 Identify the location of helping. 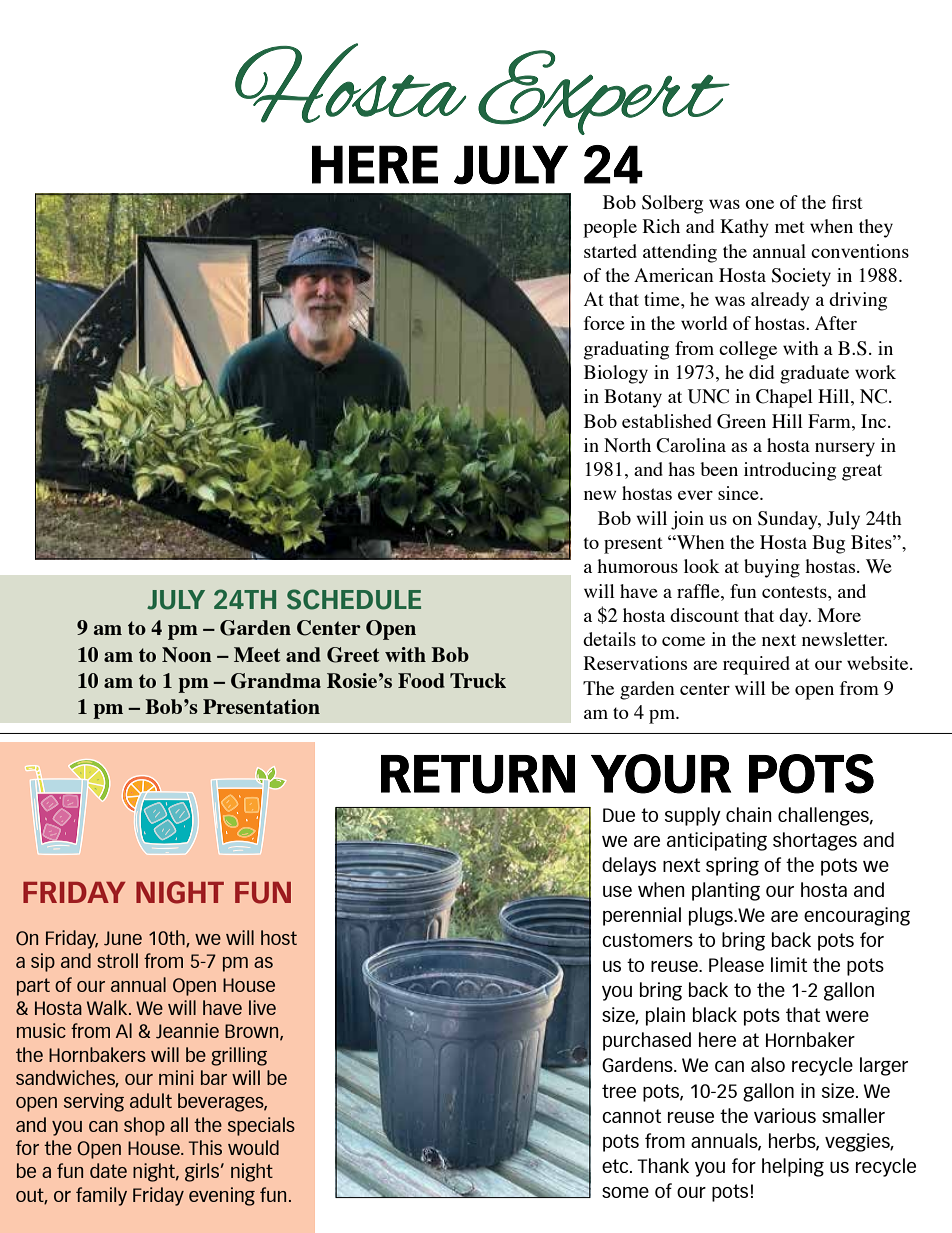
(793, 1167).
